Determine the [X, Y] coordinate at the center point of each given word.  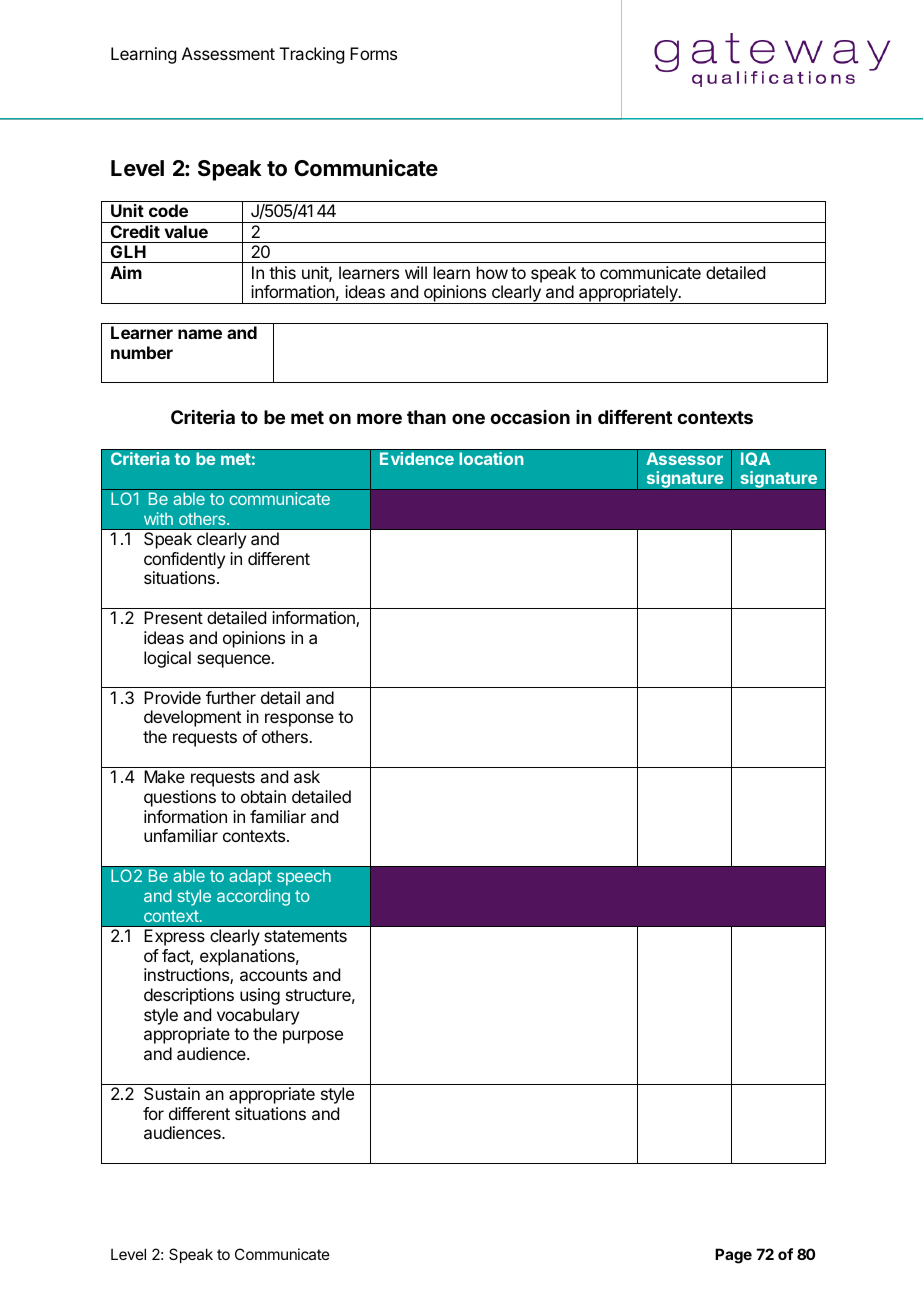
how [492, 272]
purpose [313, 1037]
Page [733, 1256]
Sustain [172, 1093]
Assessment [228, 53]
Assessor [684, 458]
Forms [373, 53]
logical [167, 659]
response [299, 720]
